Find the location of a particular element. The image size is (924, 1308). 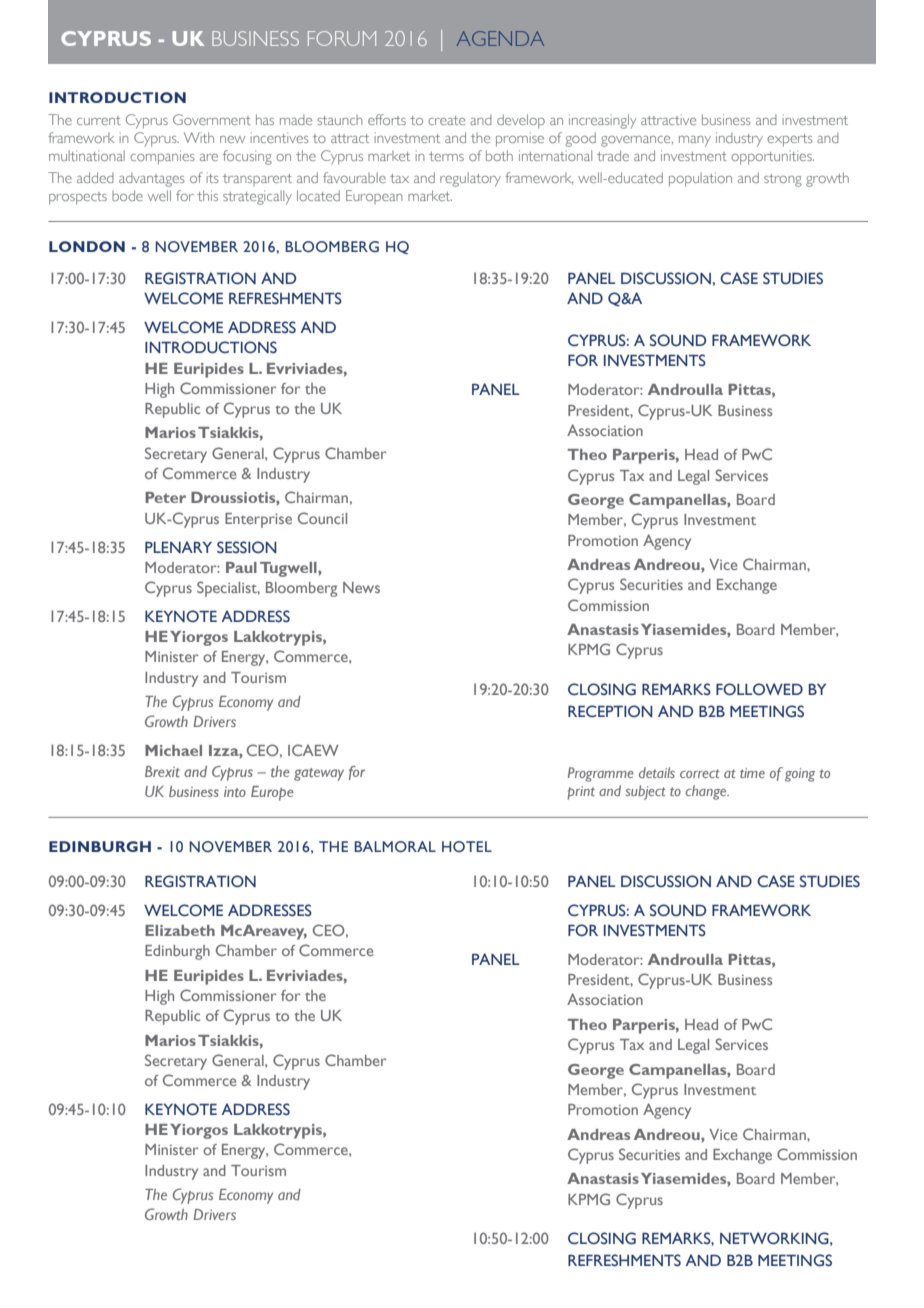

followed is located at coordinates (759, 689).
